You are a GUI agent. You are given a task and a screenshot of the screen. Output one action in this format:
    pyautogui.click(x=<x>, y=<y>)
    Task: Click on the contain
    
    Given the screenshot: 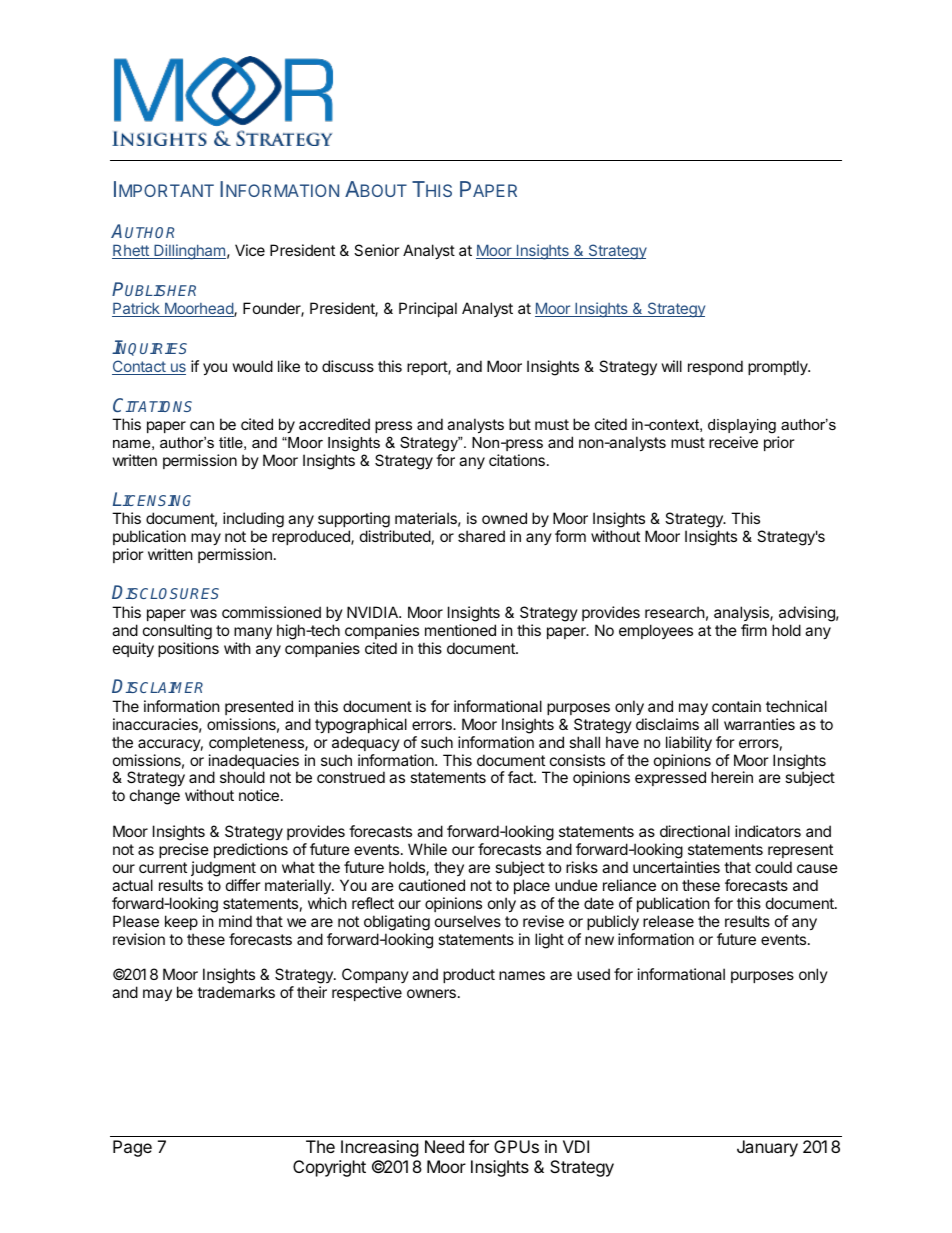 What is the action you would take?
    pyautogui.click(x=736, y=706)
